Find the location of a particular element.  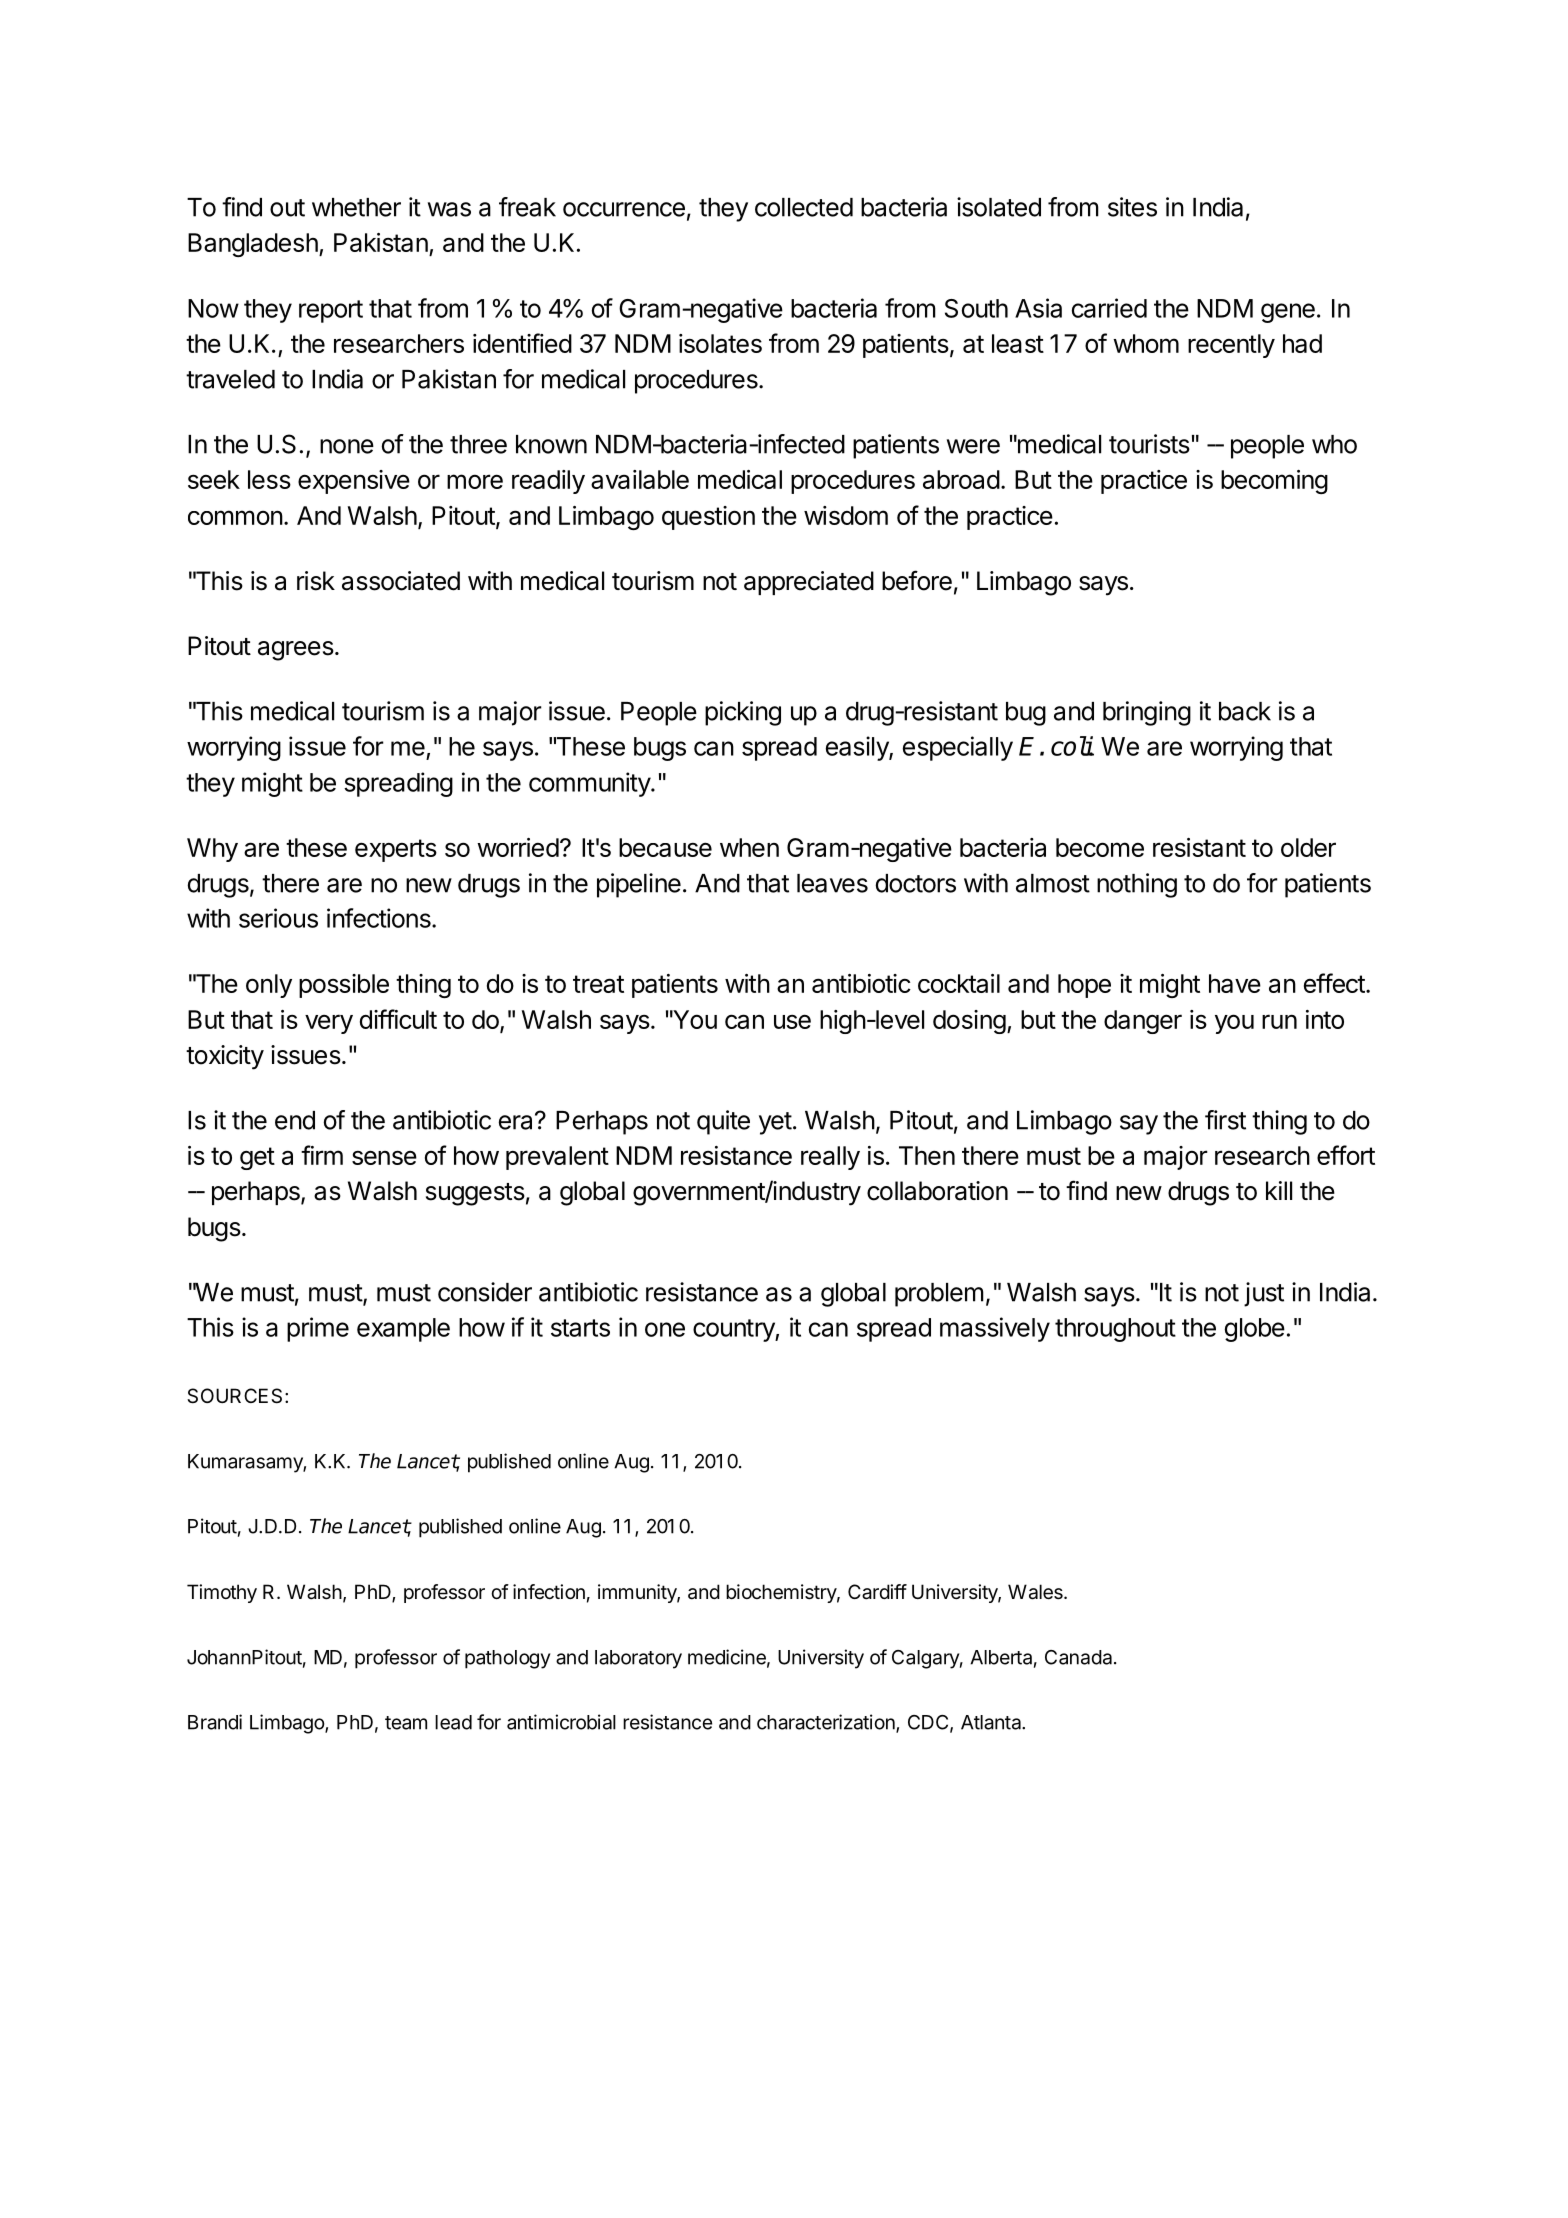

team is located at coordinates (406, 1723).
